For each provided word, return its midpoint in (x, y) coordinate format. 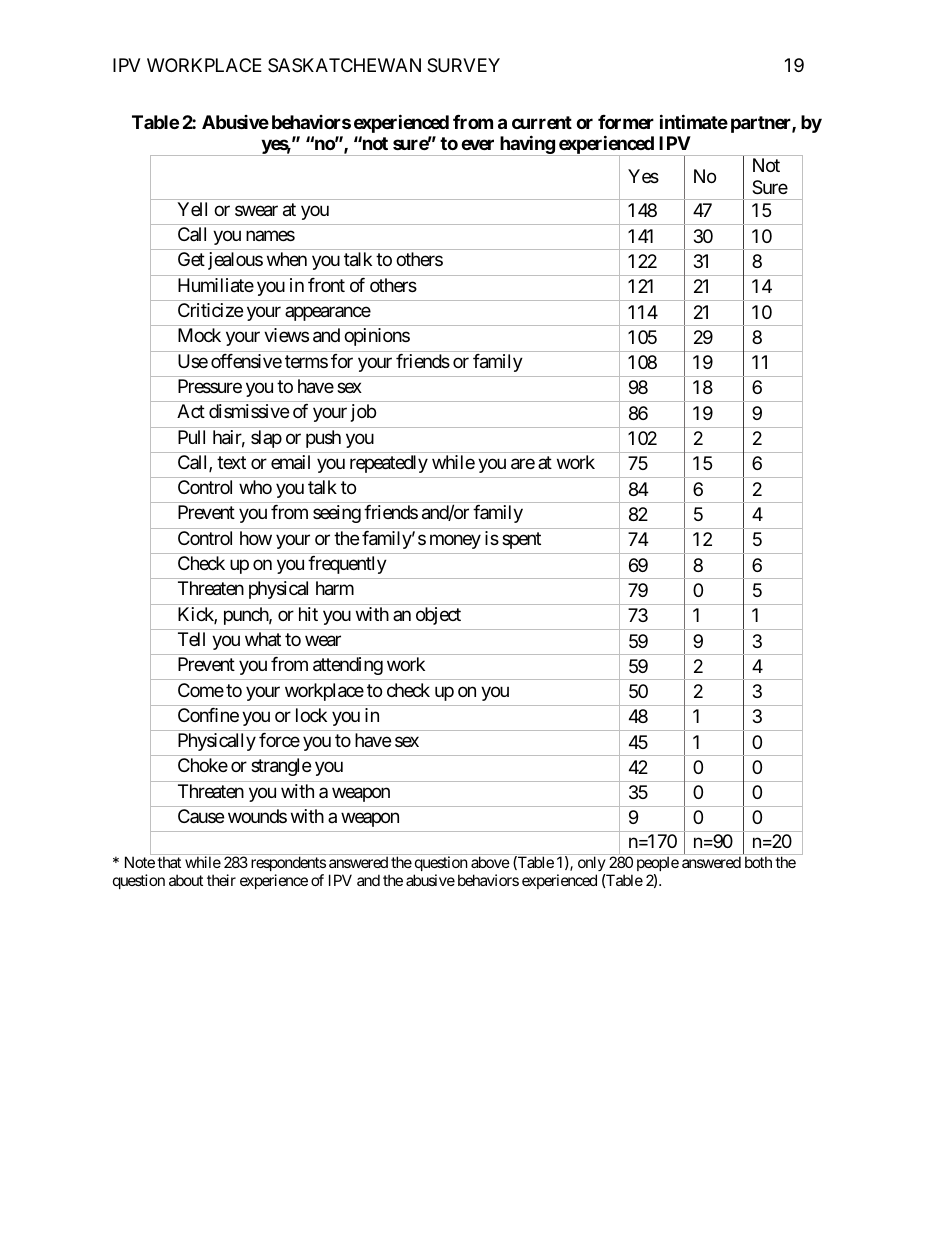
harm (335, 588)
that (169, 862)
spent (521, 540)
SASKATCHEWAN (344, 65)
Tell (191, 639)
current (542, 122)
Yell (192, 209)
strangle (281, 767)
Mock (199, 335)
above (490, 862)
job (363, 413)
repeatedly (389, 464)
